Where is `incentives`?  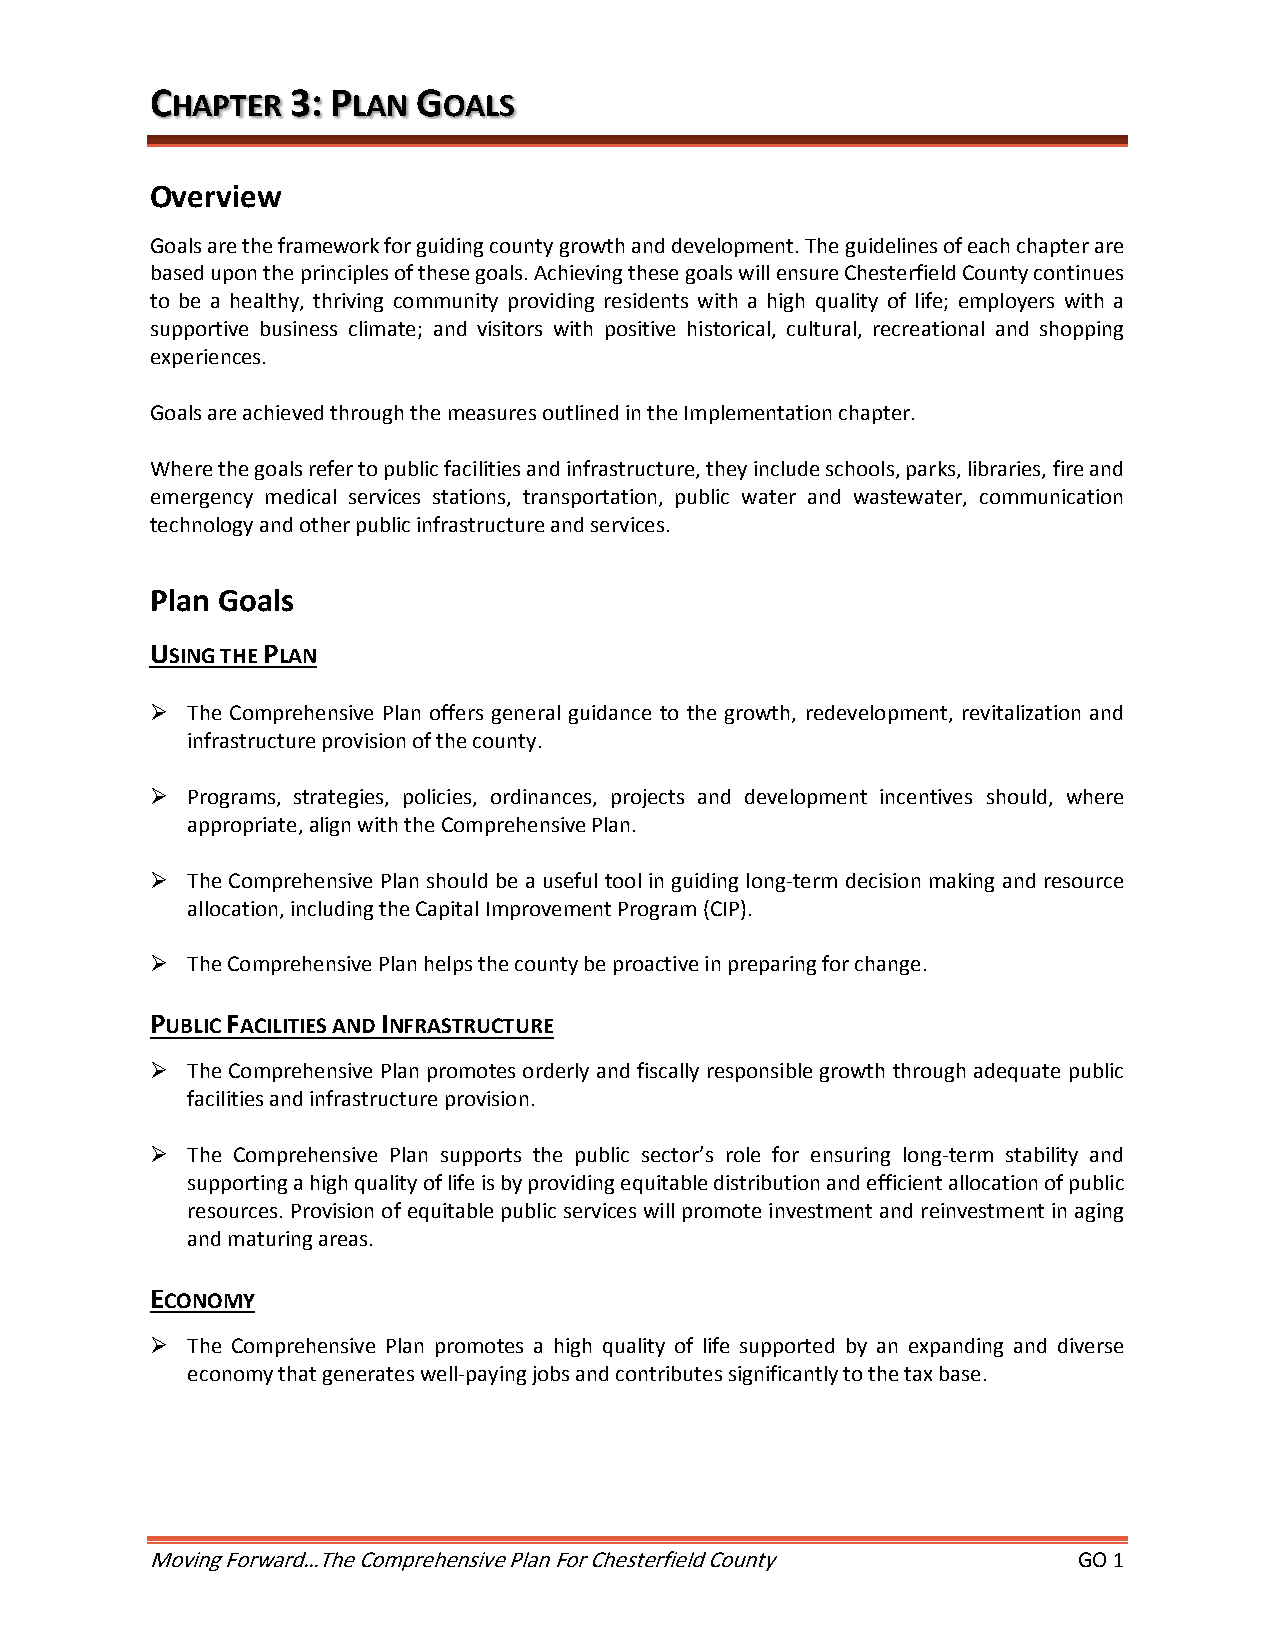
incentives is located at coordinates (926, 796).
